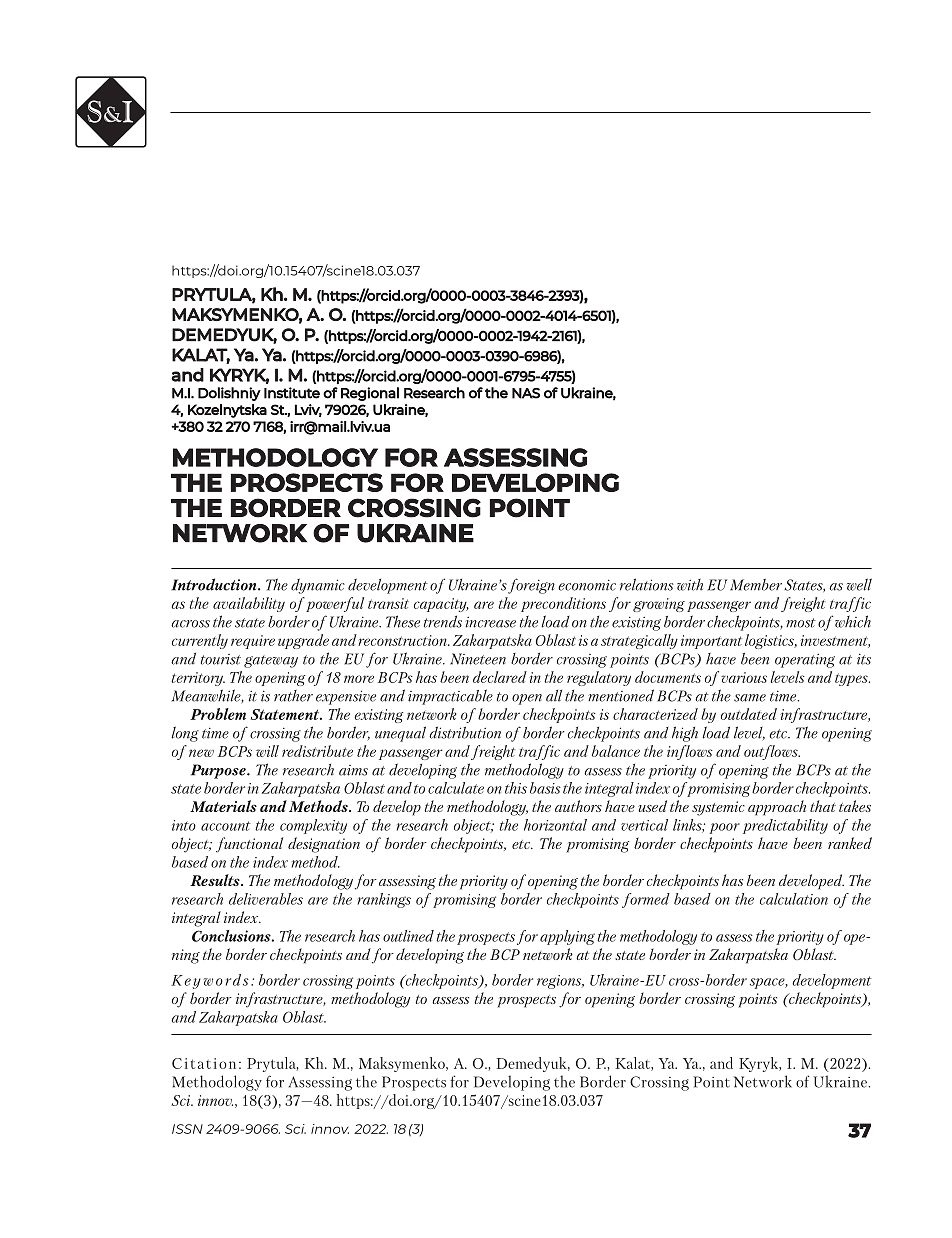 Image resolution: width=952 pixels, height=1238 pixels. Describe the element at coordinates (567, 937) in the screenshot. I see `applying` at that location.
